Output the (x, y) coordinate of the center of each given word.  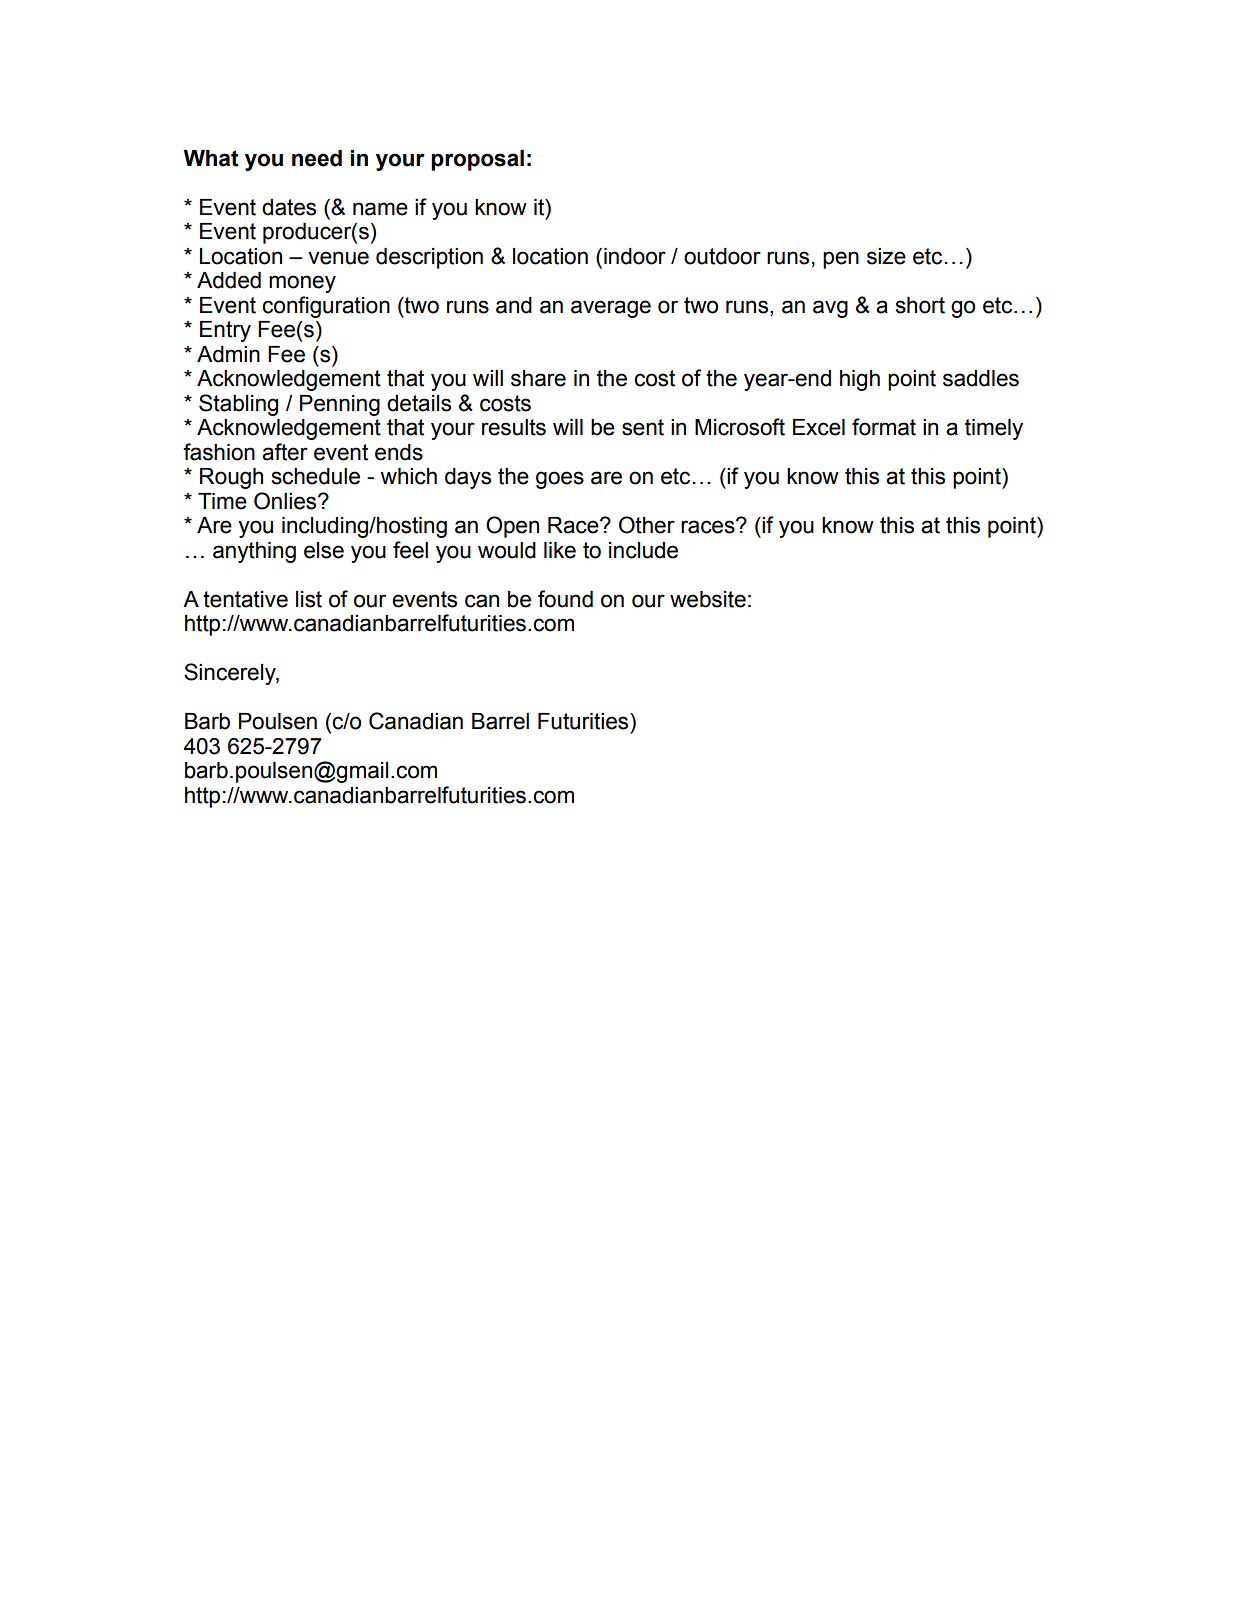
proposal (477, 160)
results (514, 427)
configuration (326, 307)
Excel (819, 427)
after (285, 452)
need (317, 158)
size (886, 256)
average (611, 309)
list (309, 599)
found (565, 599)
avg (830, 309)
